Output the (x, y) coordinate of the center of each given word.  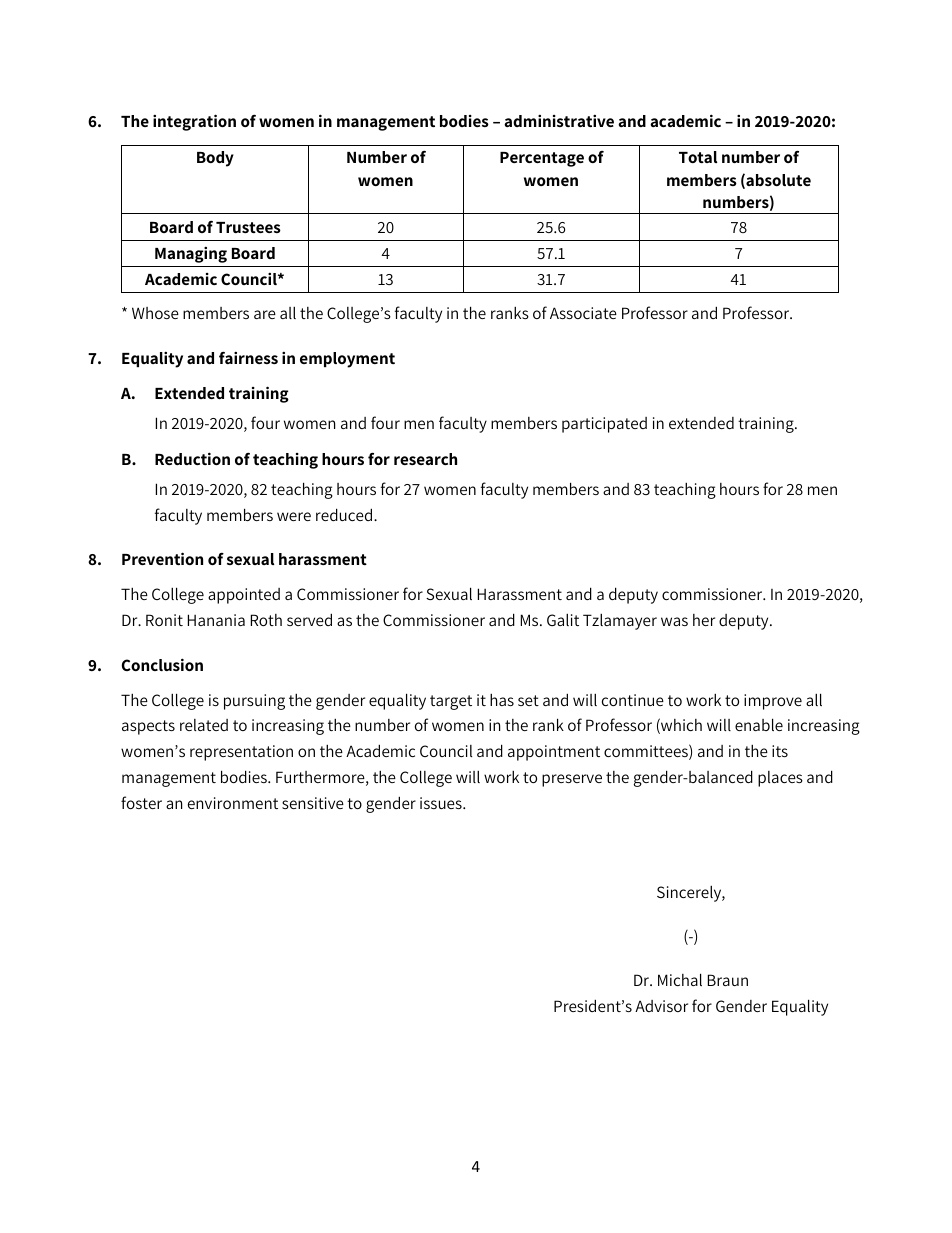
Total (698, 157)
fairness (248, 358)
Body (215, 159)
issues (442, 803)
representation (241, 753)
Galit (563, 620)
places (780, 779)
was (674, 621)
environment (233, 803)
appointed (244, 596)
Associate (583, 313)
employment (347, 360)
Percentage (542, 159)
